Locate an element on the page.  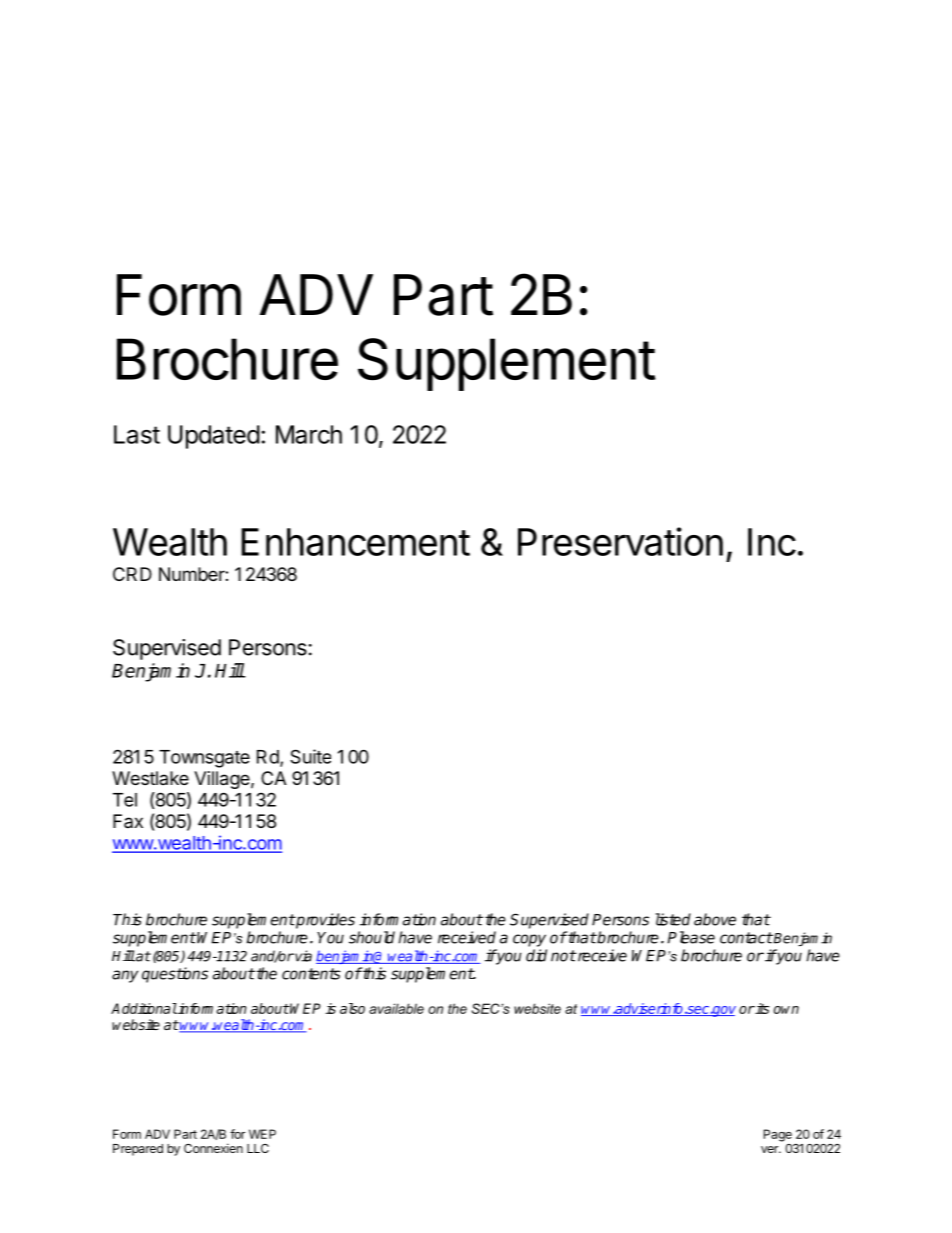
Preservation is located at coordinates (620, 541).
